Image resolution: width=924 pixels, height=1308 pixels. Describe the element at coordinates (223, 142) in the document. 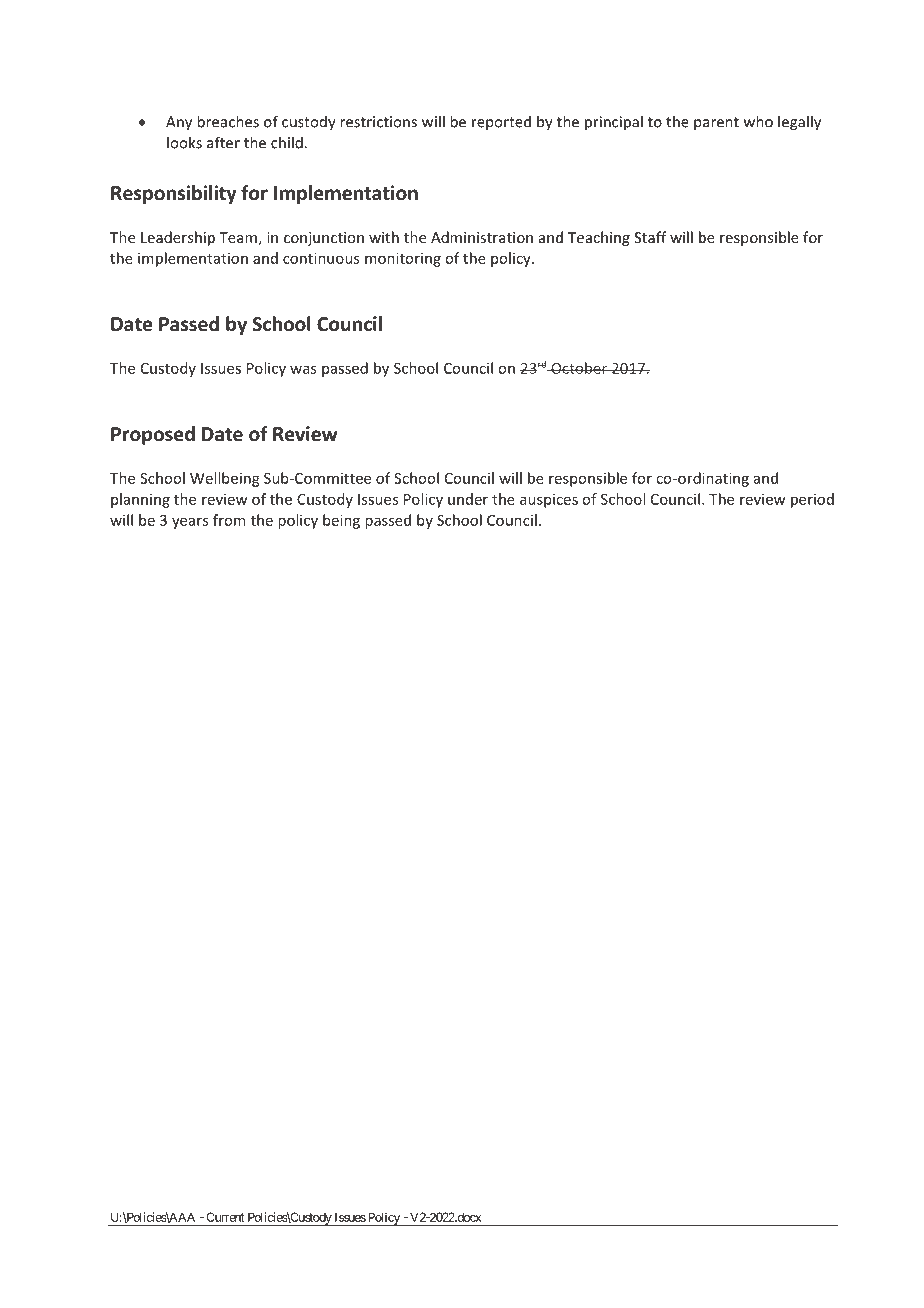

I see `after` at that location.
